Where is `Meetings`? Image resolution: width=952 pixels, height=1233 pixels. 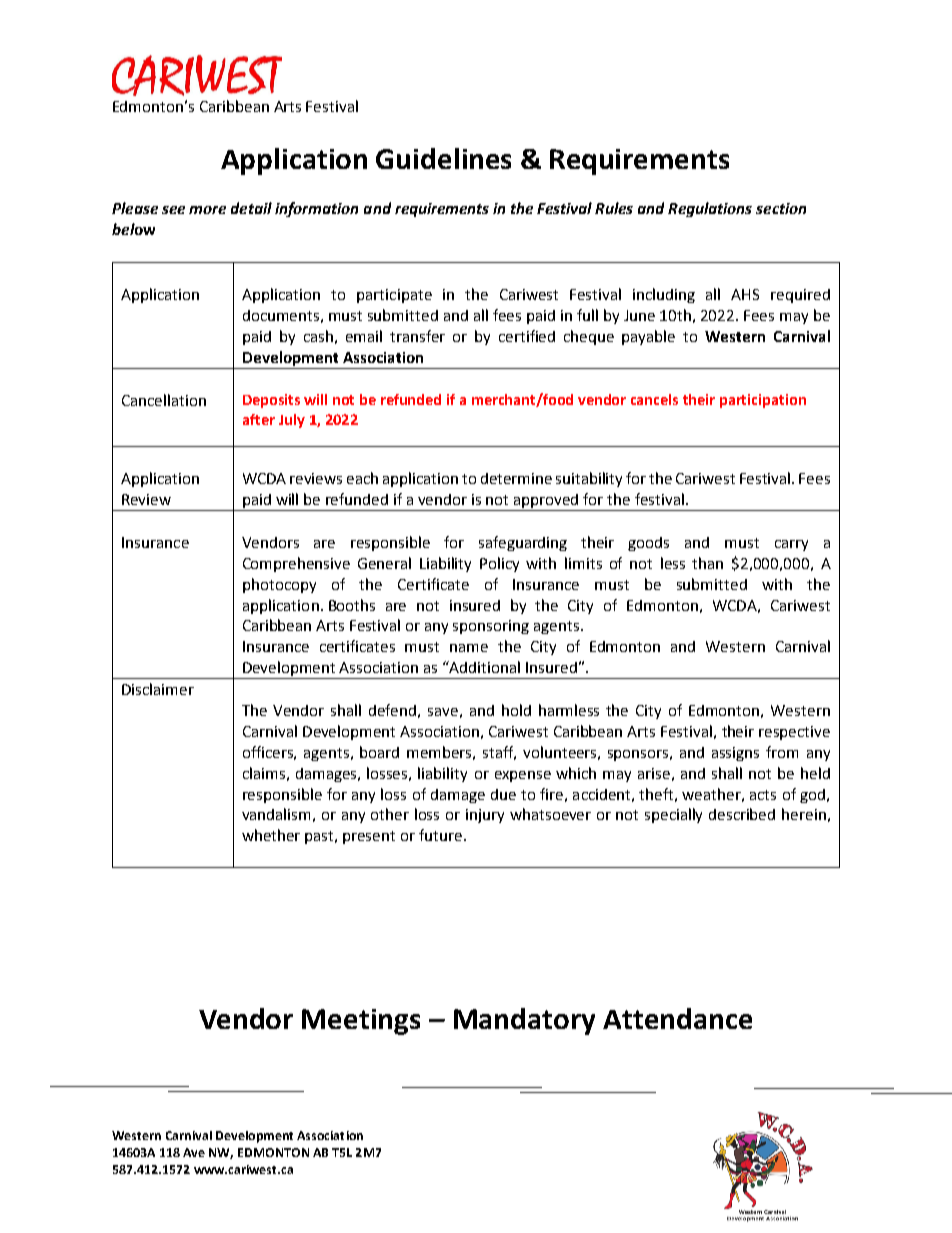
Meetings is located at coordinates (361, 1022).
